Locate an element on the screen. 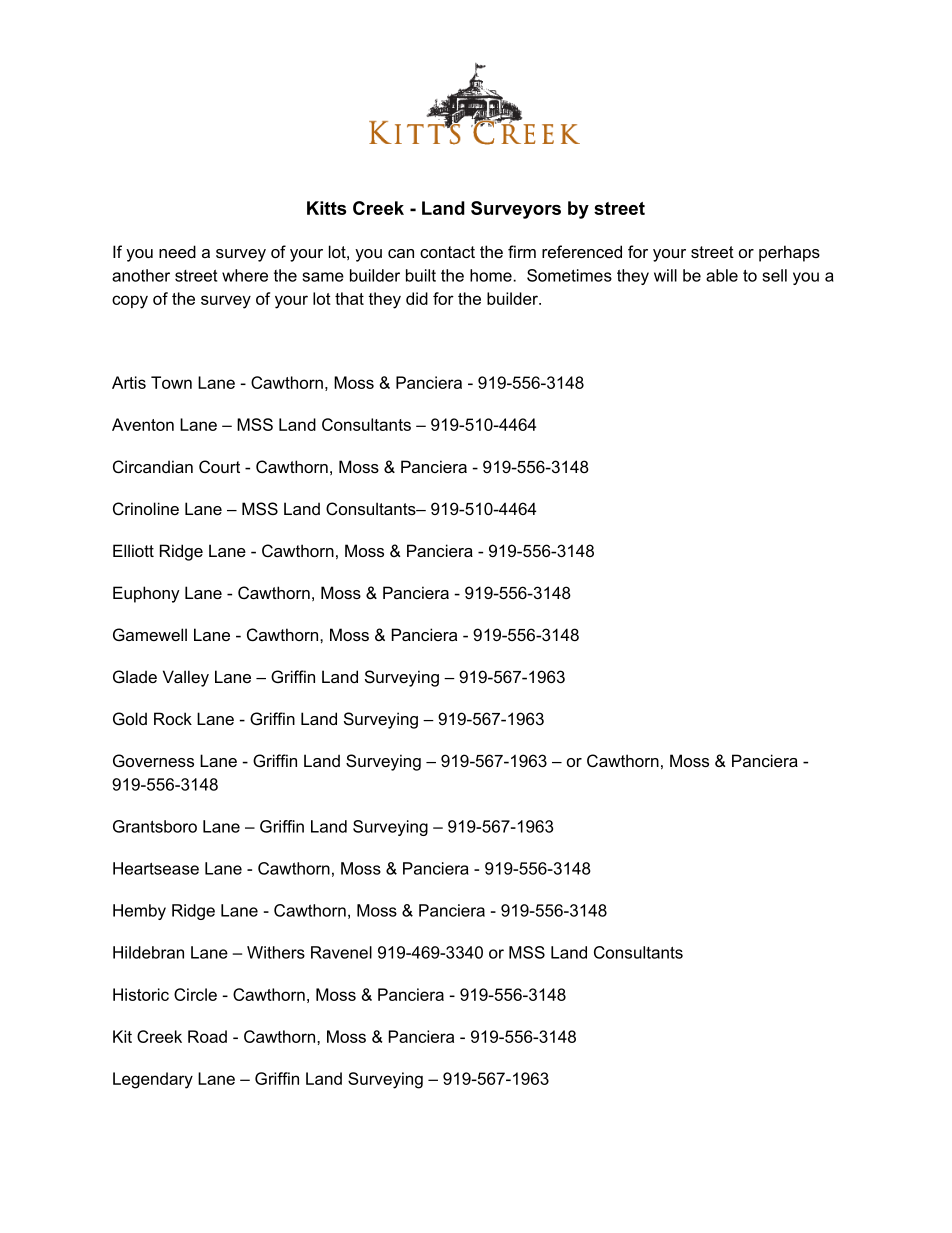 The height and width of the screenshot is (1233, 952). home is located at coordinates (492, 275).
